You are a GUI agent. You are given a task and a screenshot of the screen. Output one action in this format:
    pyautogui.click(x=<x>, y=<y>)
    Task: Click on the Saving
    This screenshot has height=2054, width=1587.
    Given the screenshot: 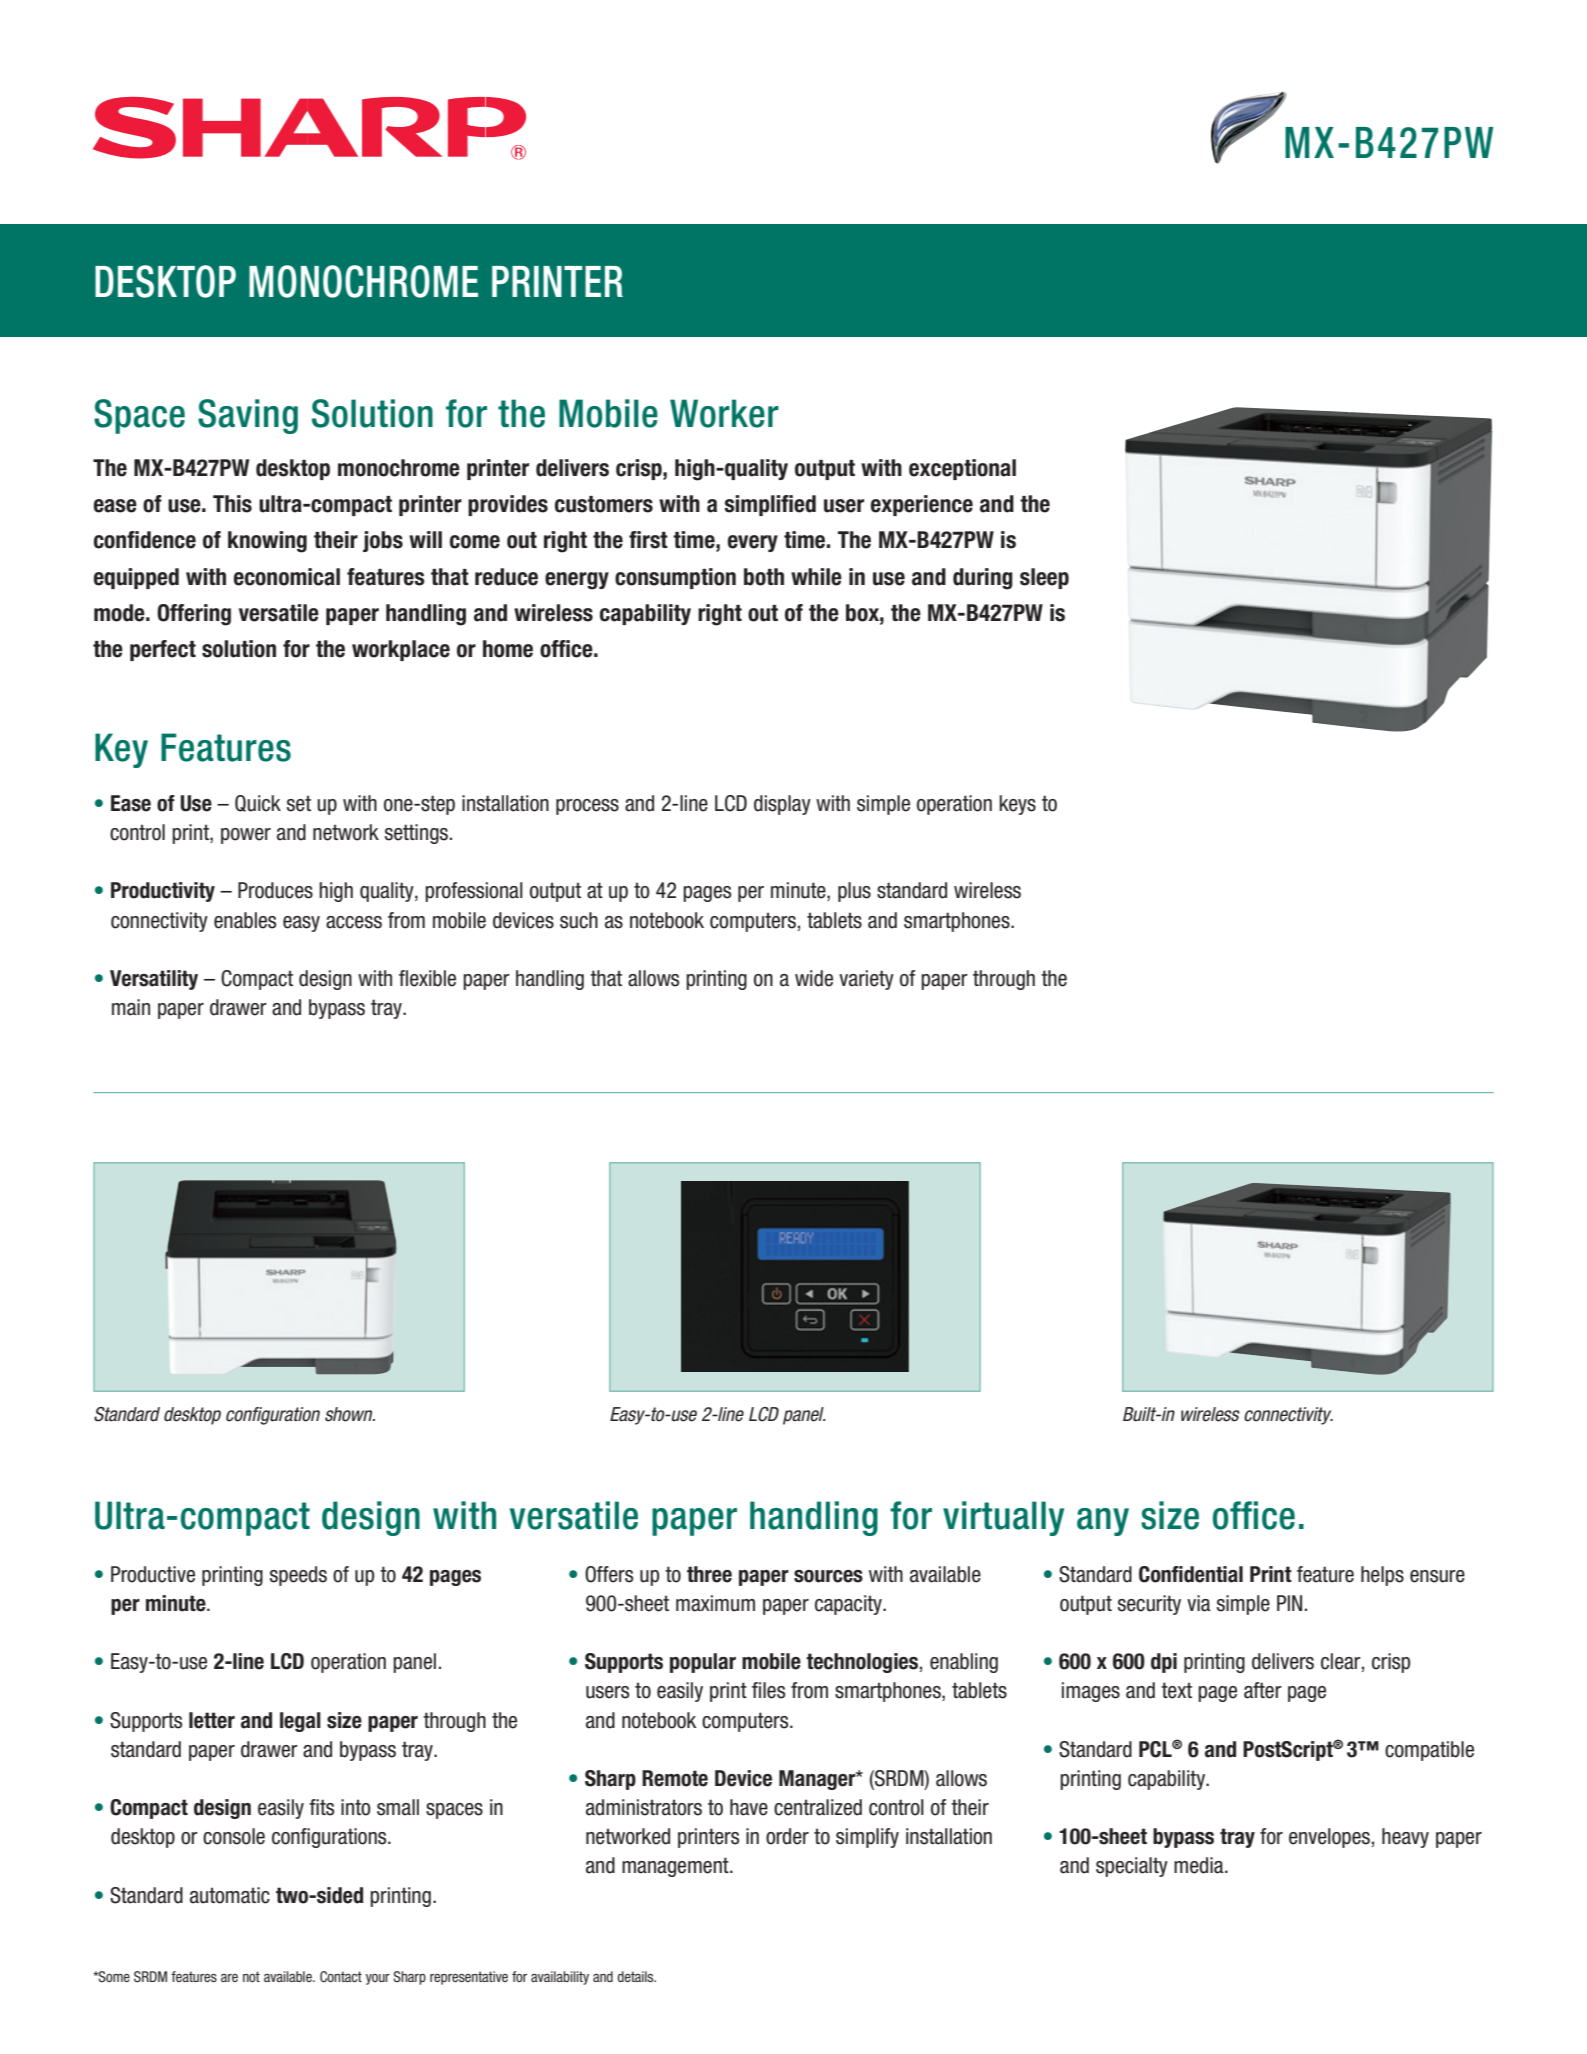 What is the action you would take?
    pyautogui.click(x=248, y=416)
